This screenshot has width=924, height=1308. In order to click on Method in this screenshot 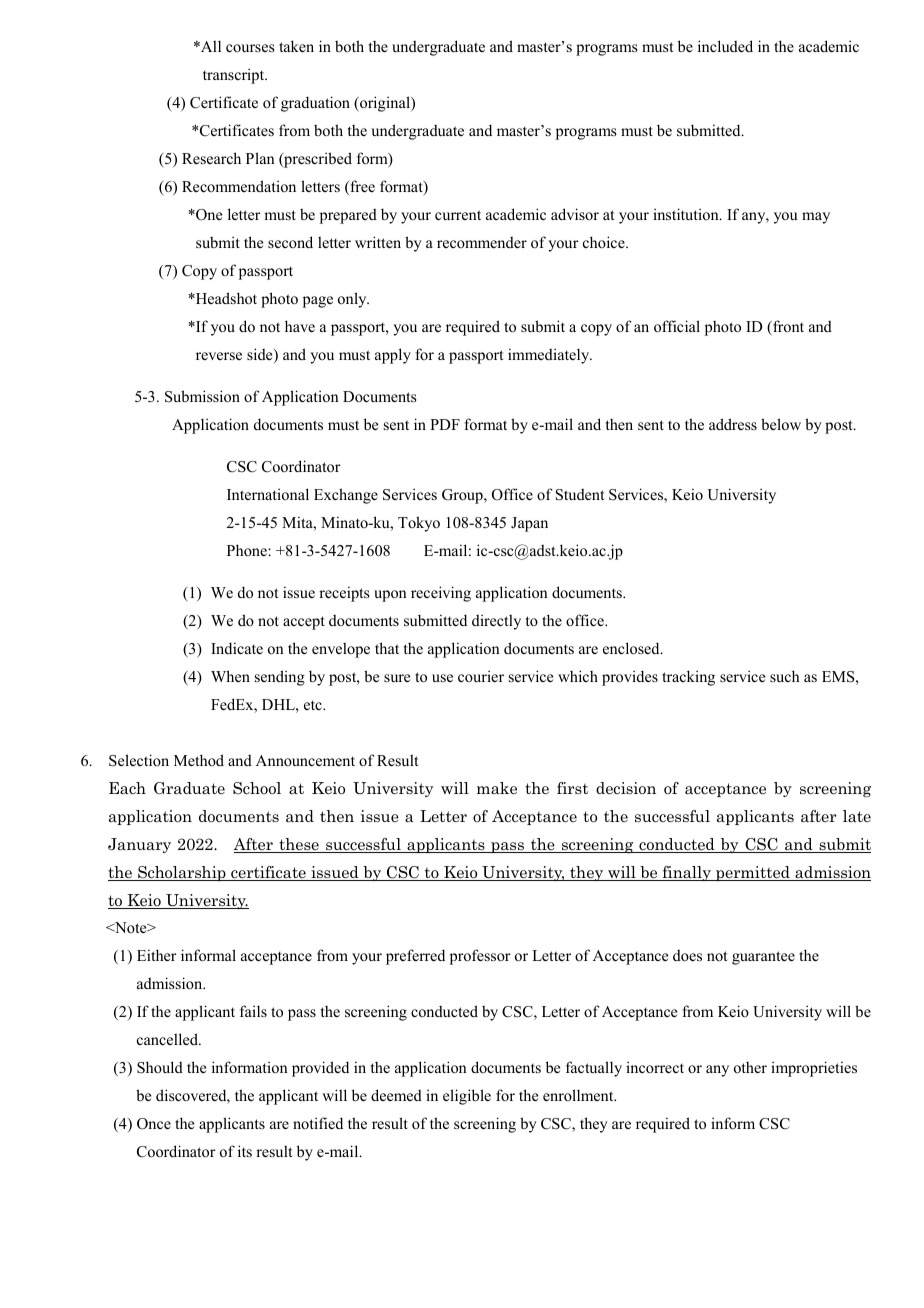, I will do `click(199, 760)`.
